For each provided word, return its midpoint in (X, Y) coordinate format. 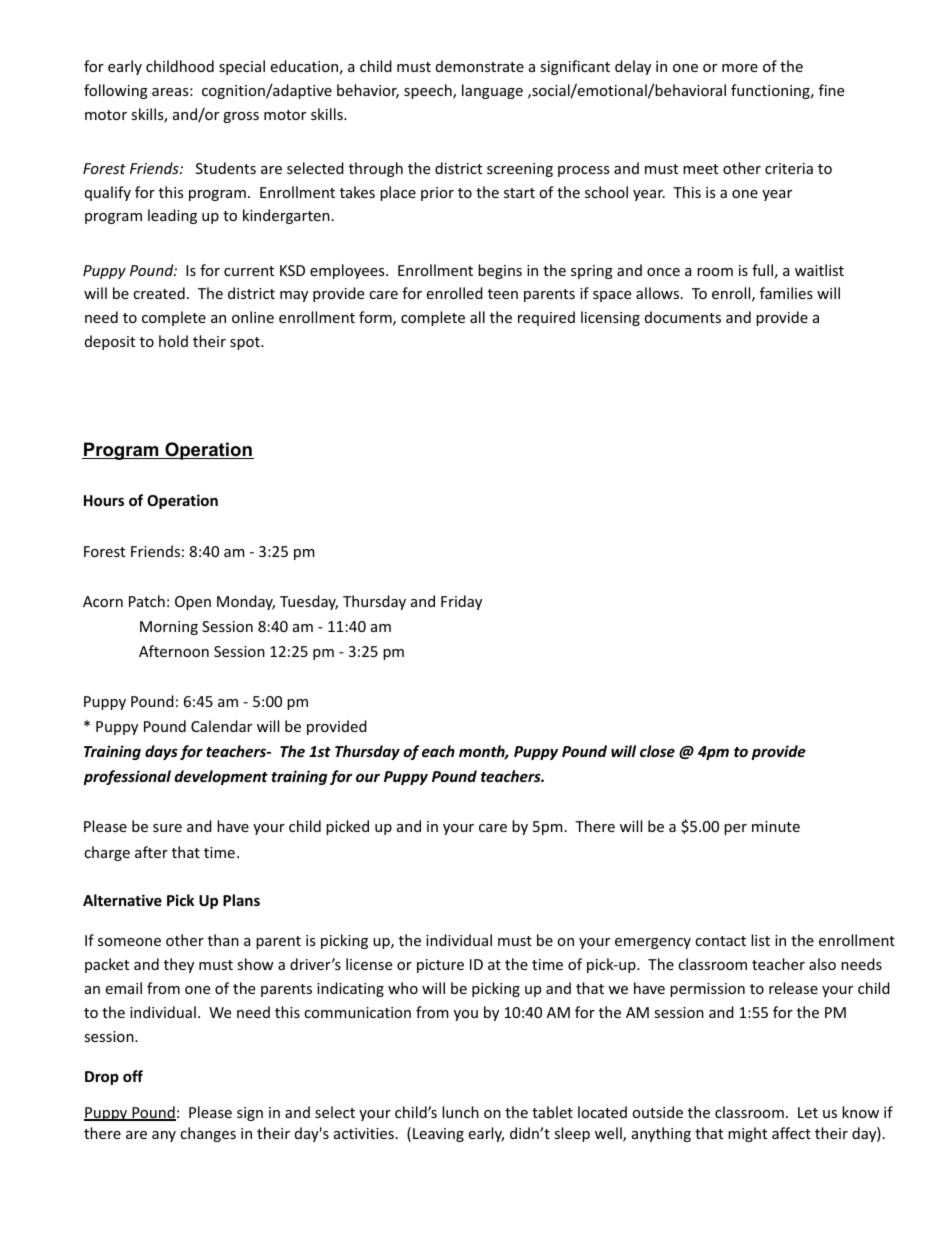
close (657, 751)
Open (193, 603)
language (492, 91)
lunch (460, 1112)
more (740, 68)
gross (241, 117)
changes (208, 1134)
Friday (461, 602)
